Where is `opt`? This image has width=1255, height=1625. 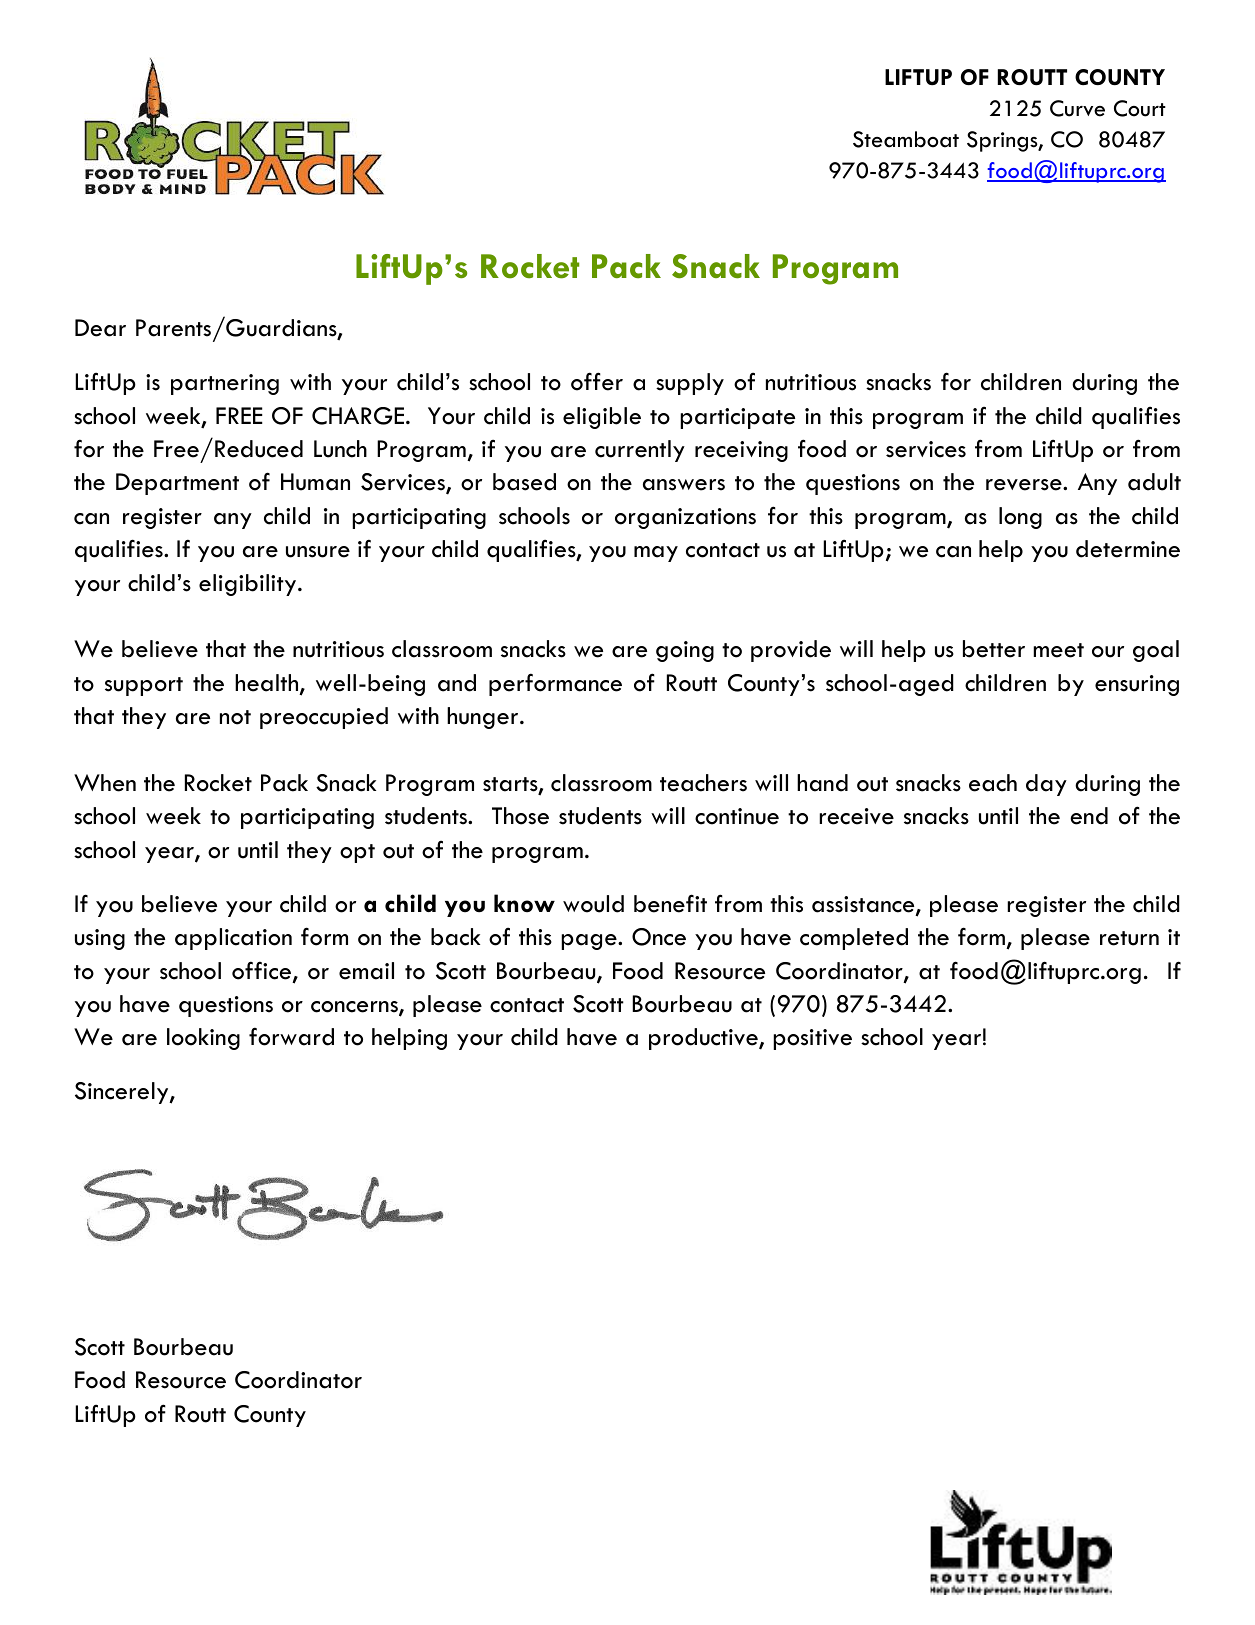
opt is located at coordinates (357, 853).
